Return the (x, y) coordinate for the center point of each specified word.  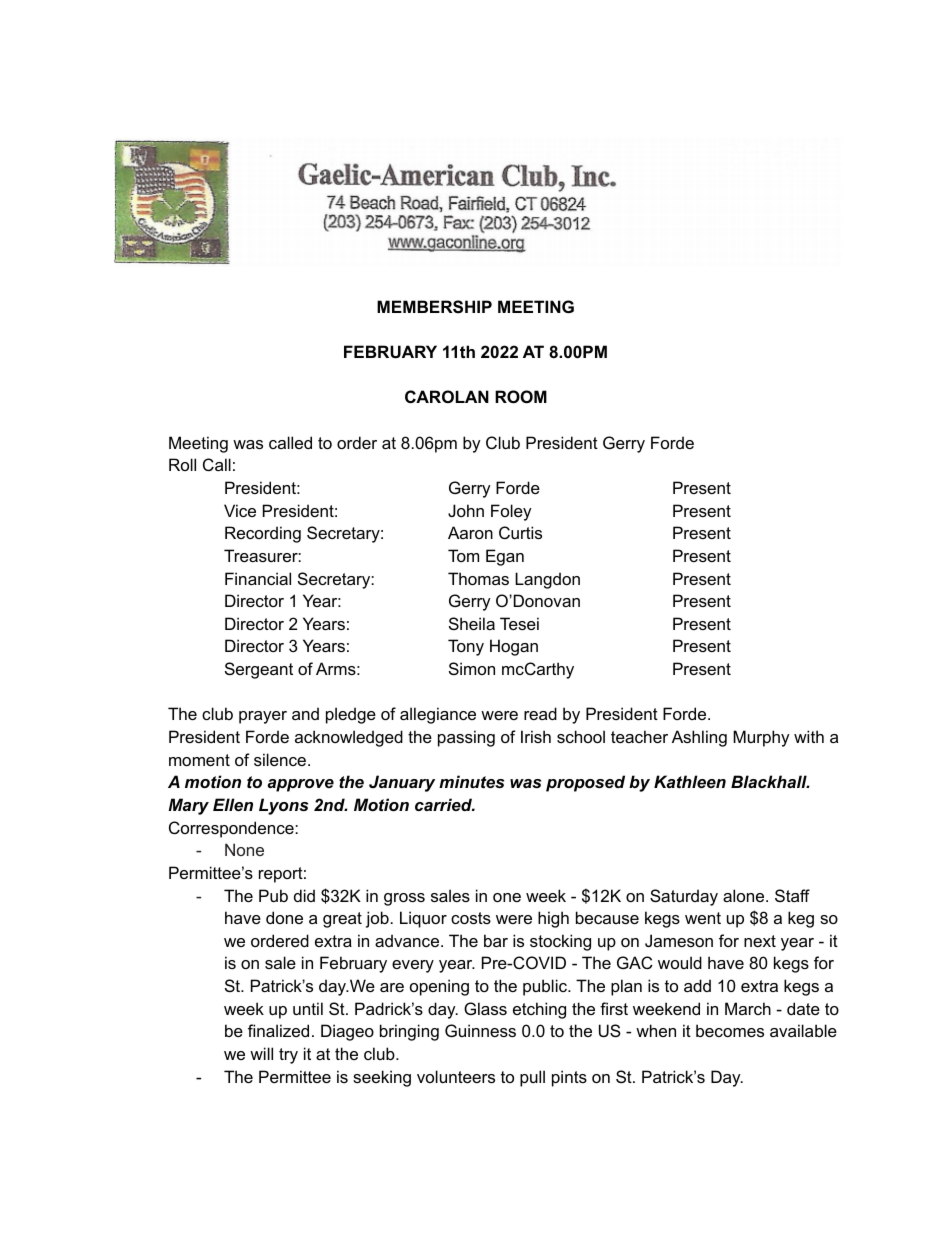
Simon (472, 668)
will (261, 1053)
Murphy (761, 738)
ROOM (521, 396)
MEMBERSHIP (434, 307)
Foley (511, 512)
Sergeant (259, 670)
